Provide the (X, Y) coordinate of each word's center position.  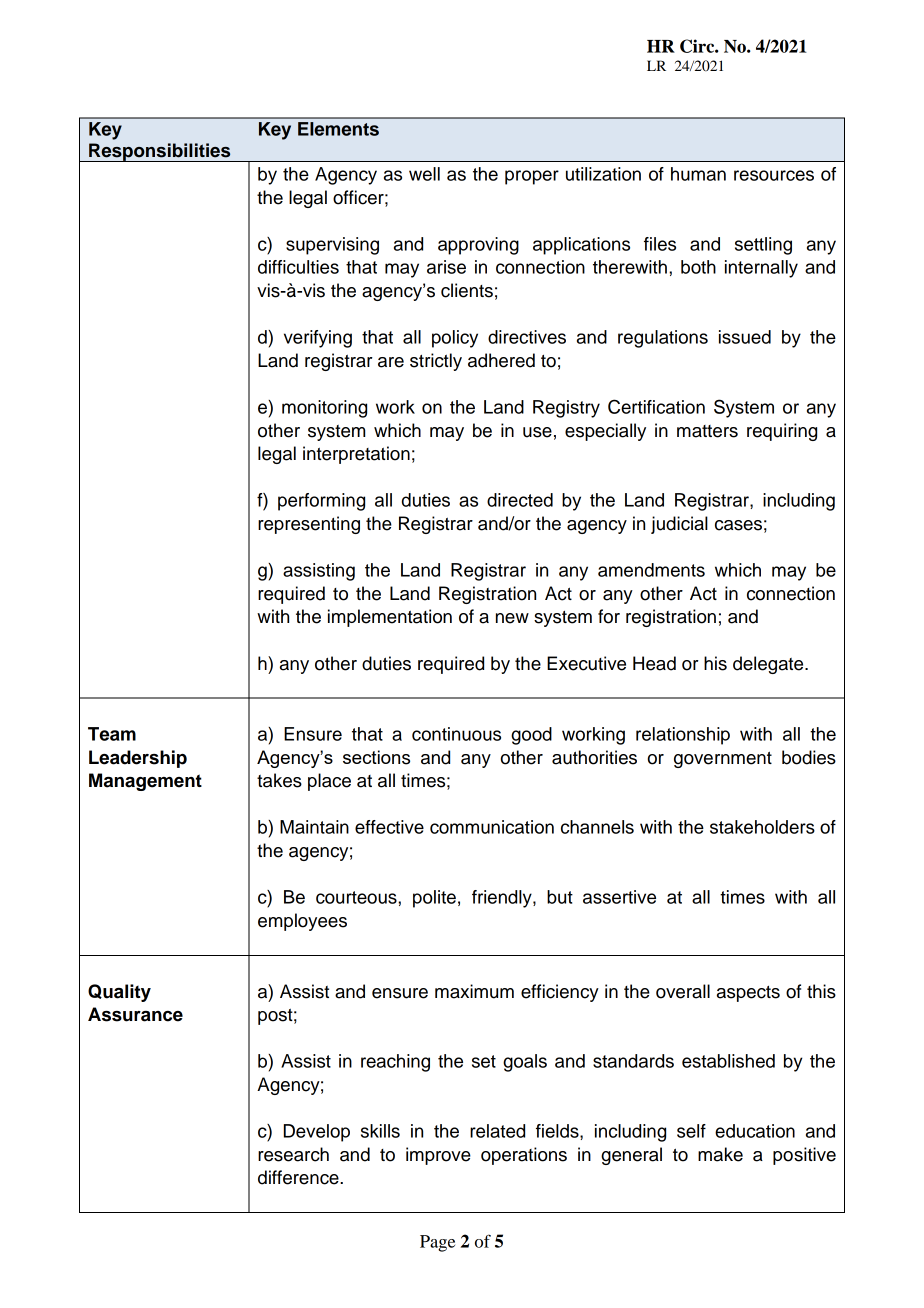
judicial (679, 525)
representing (309, 525)
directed (520, 500)
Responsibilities (160, 152)
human (698, 174)
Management (145, 782)
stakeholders (762, 827)
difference (299, 1177)
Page (437, 1243)
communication (492, 827)
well (424, 174)
